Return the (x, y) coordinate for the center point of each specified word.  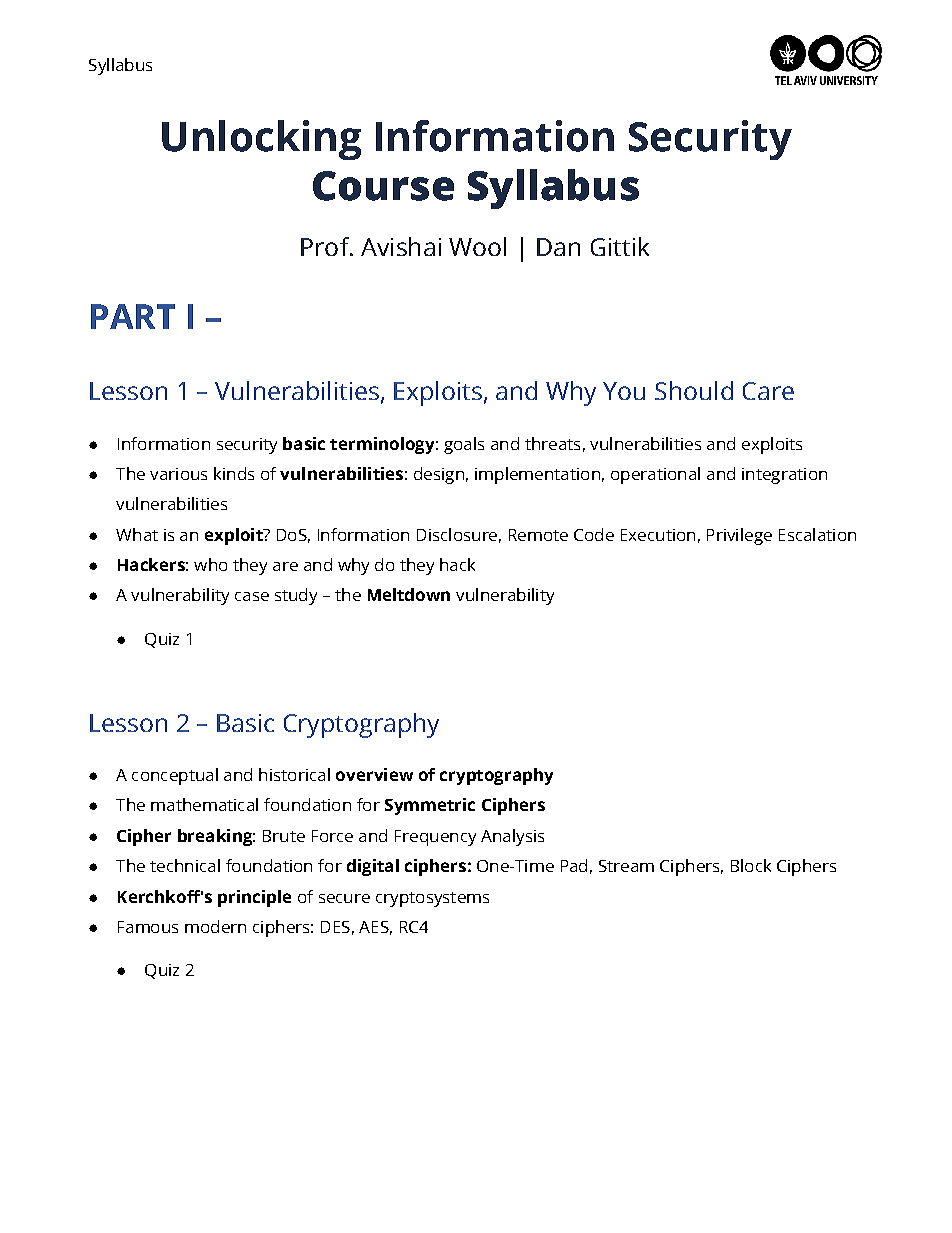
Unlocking (261, 140)
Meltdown (409, 594)
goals (464, 445)
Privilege (739, 536)
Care (768, 391)
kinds (234, 473)
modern (215, 926)
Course (383, 186)
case (252, 596)
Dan (558, 247)
